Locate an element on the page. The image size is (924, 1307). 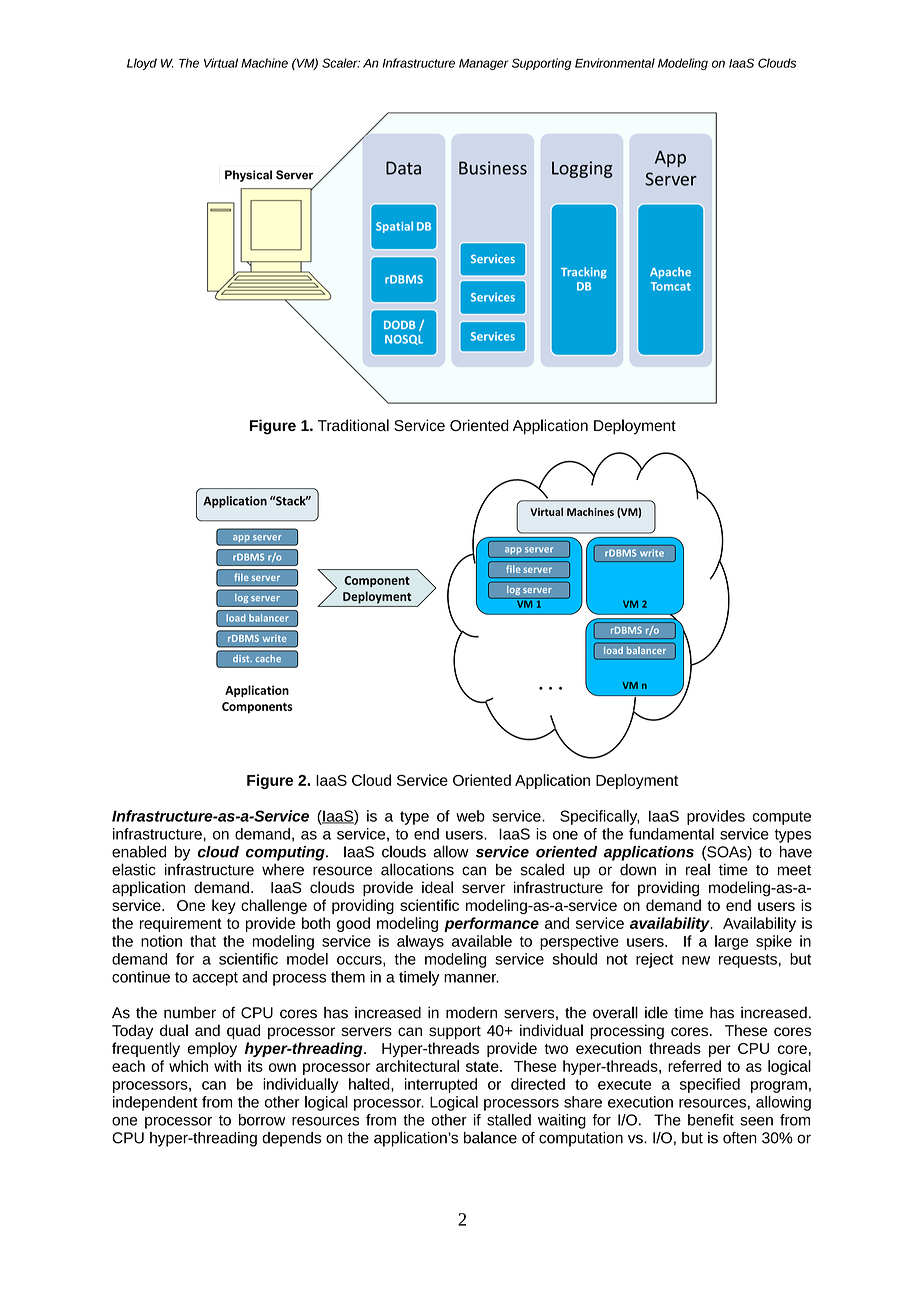
web is located at coordinates (470, 816).
